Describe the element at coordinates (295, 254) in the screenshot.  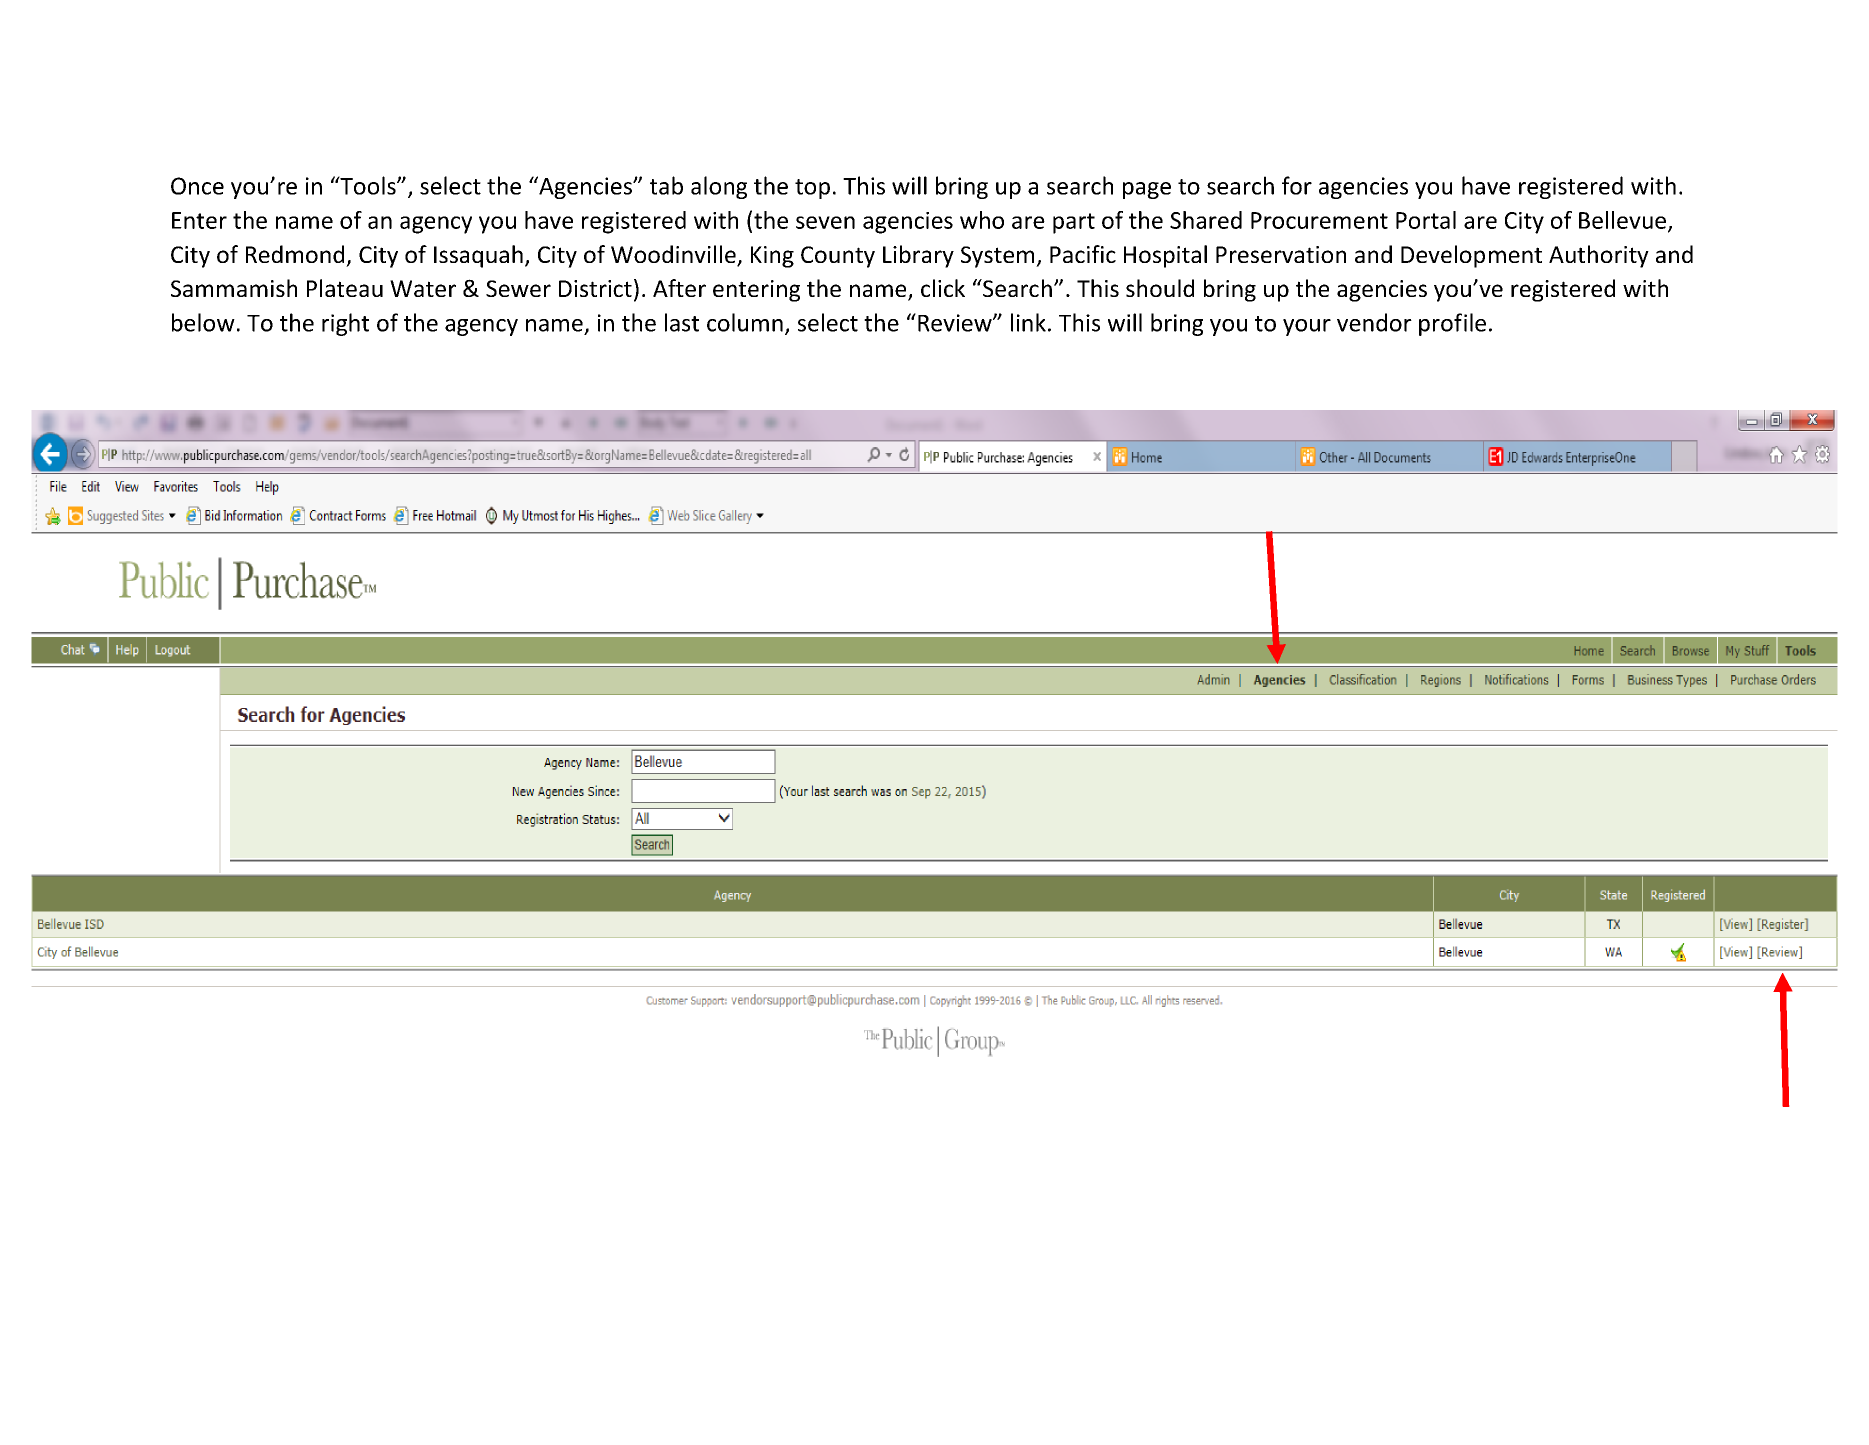
I see `Redmond` at that location.
